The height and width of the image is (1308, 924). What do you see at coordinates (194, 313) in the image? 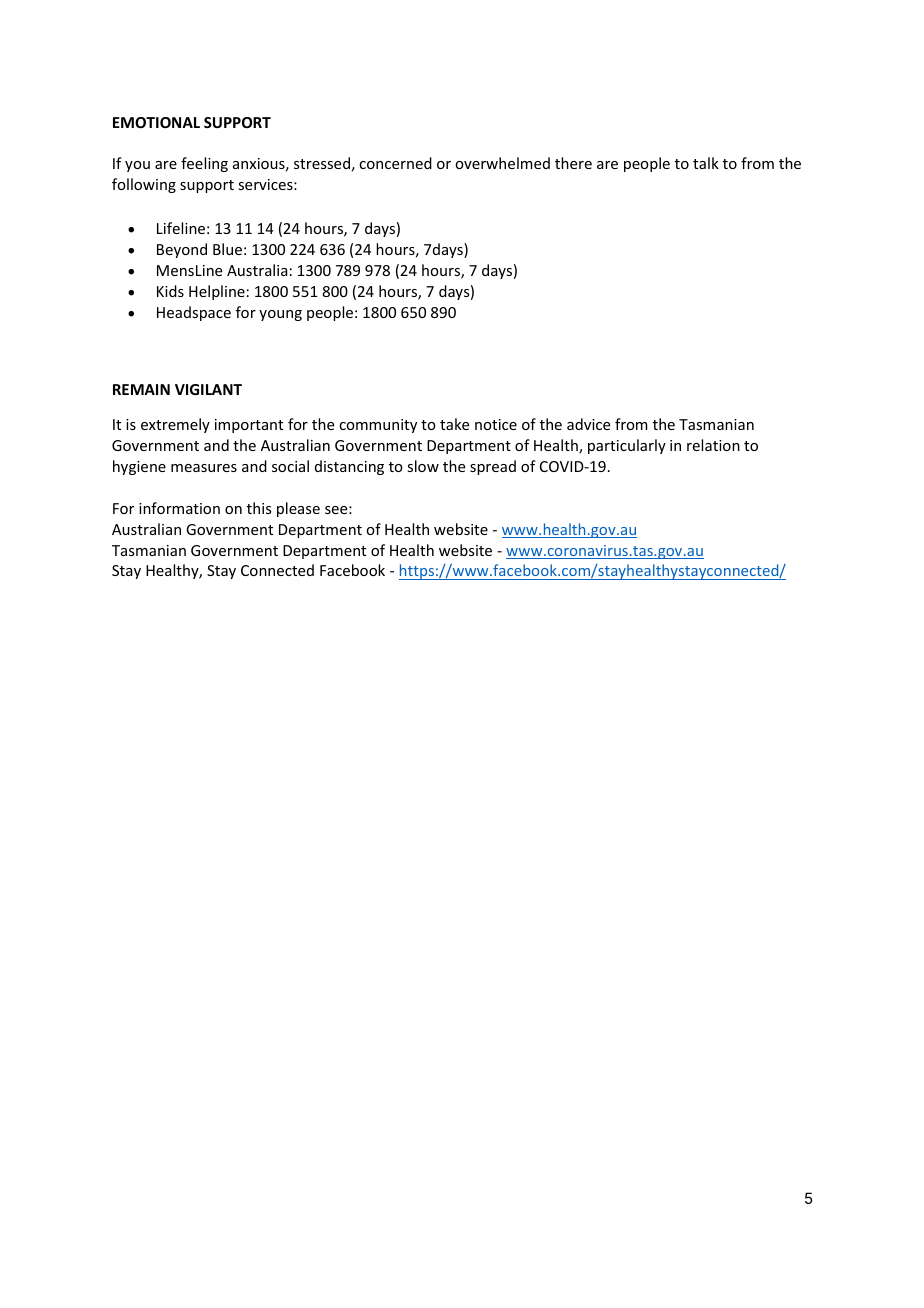
I see `Headspace` at bounding box center [194, 313].
